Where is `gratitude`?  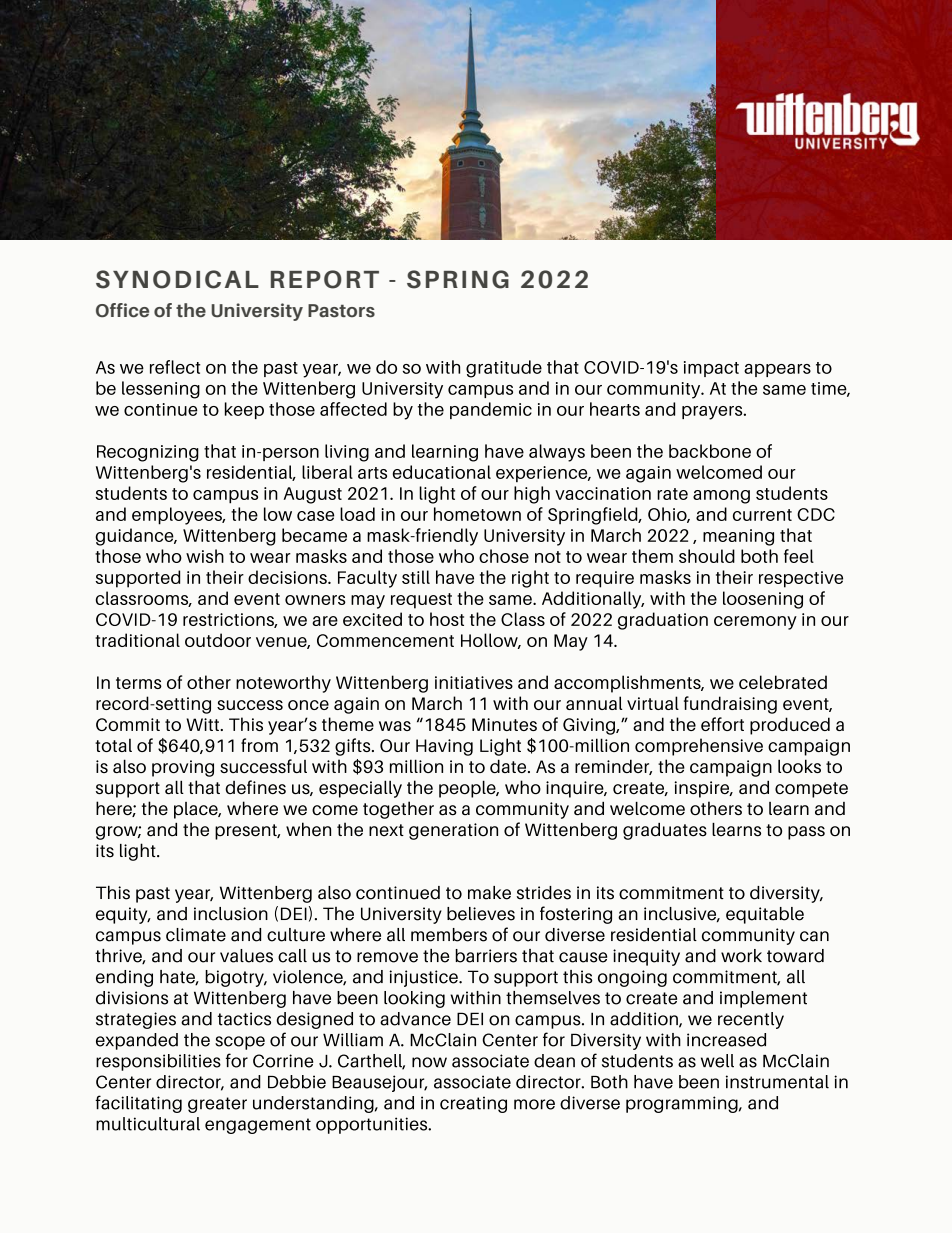
gratitude is located at coordinates (504, 369).
